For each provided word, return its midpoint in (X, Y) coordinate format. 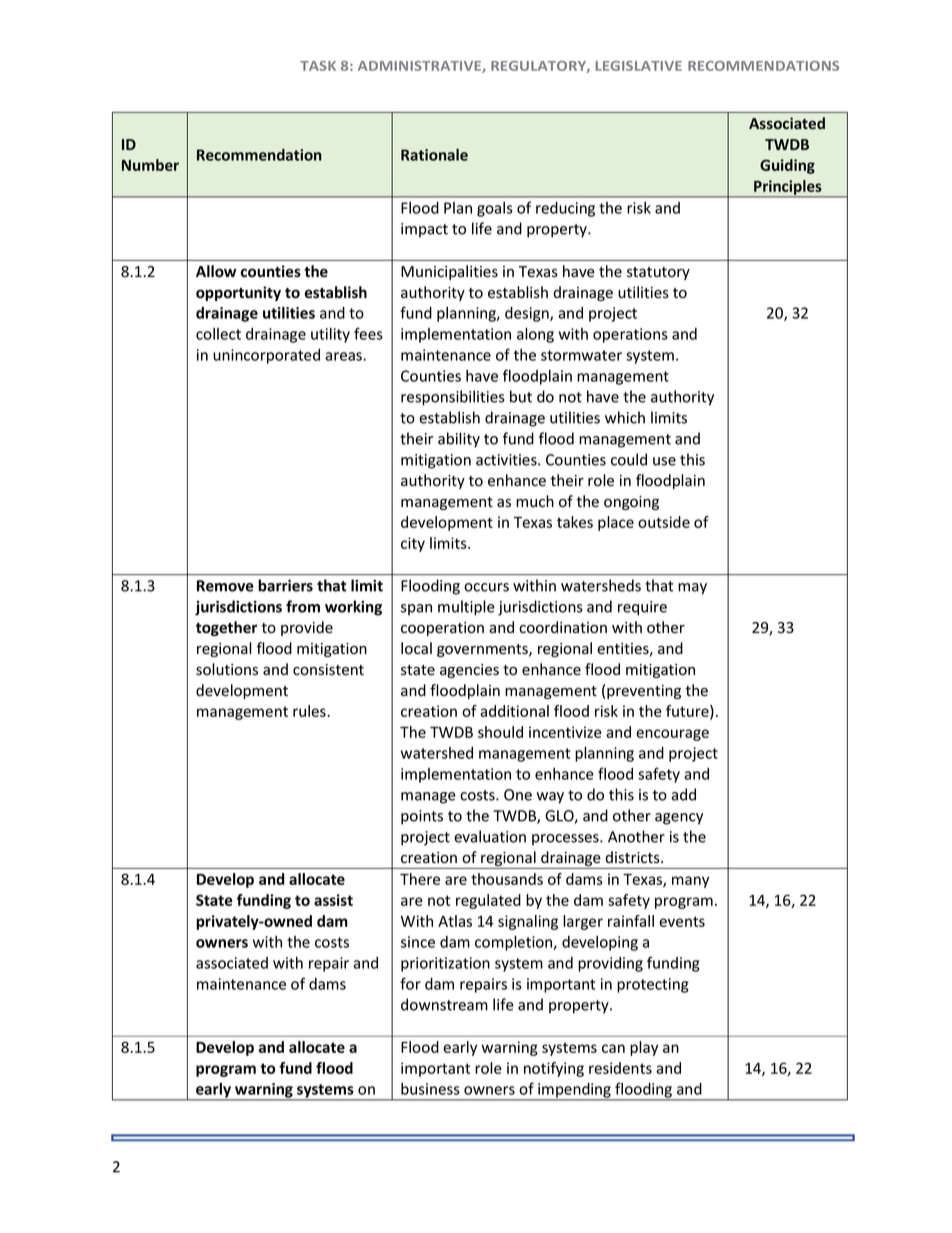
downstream (444, 1004)
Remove (225, 586)
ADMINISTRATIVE (420, 67)
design (528, 314)
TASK (318, 66)
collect (218, 334)
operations (630, 335)
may (692, 589)
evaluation (490, 836)
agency (679, 819)
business (430, 1089)
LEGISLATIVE (639, 66)
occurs (486, 587)
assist (333, 900)
